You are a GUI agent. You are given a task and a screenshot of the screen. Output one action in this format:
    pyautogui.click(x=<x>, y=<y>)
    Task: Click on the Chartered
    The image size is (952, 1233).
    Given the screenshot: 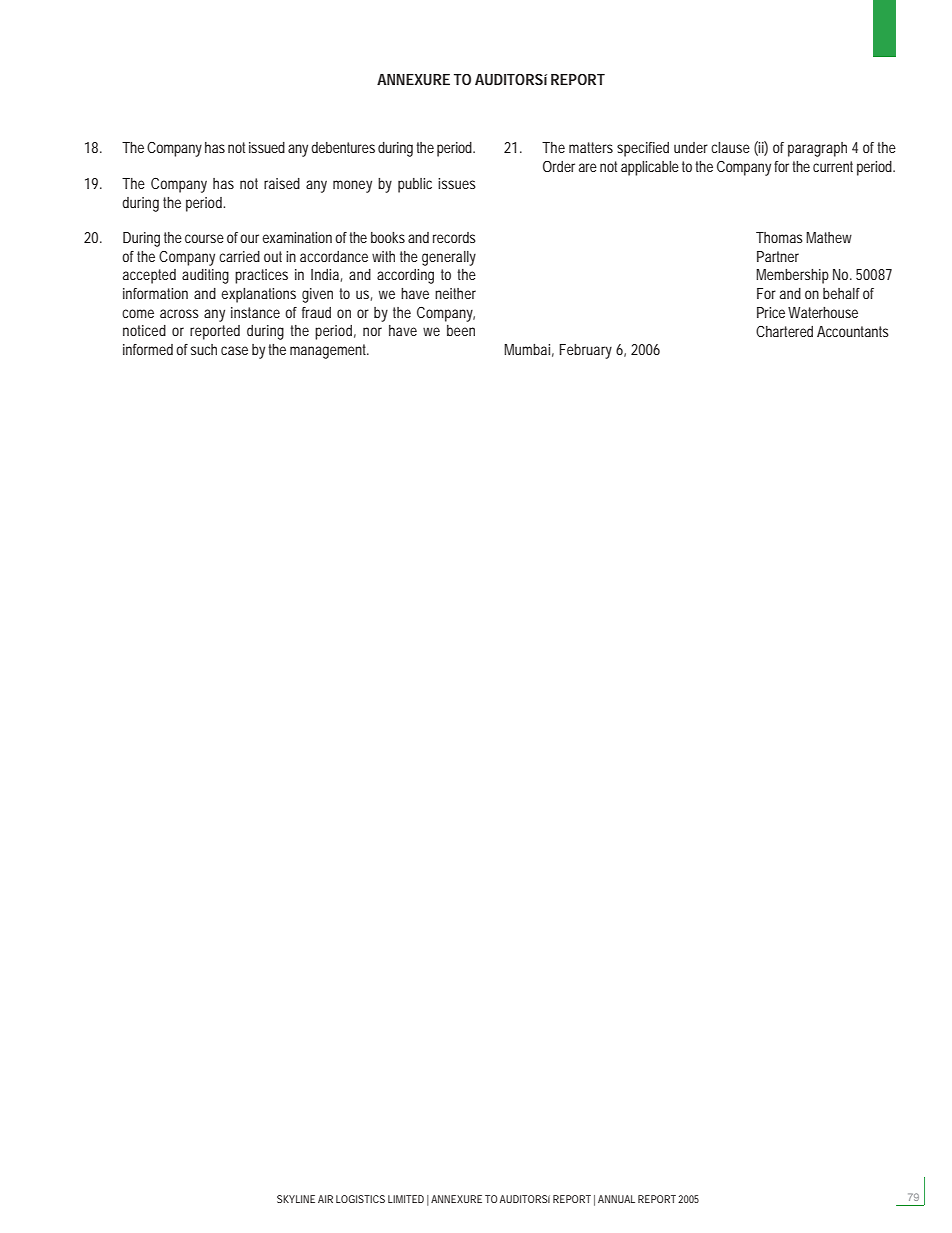 What is the action you would take?
    pyautogui.click(x=784, y=331)
